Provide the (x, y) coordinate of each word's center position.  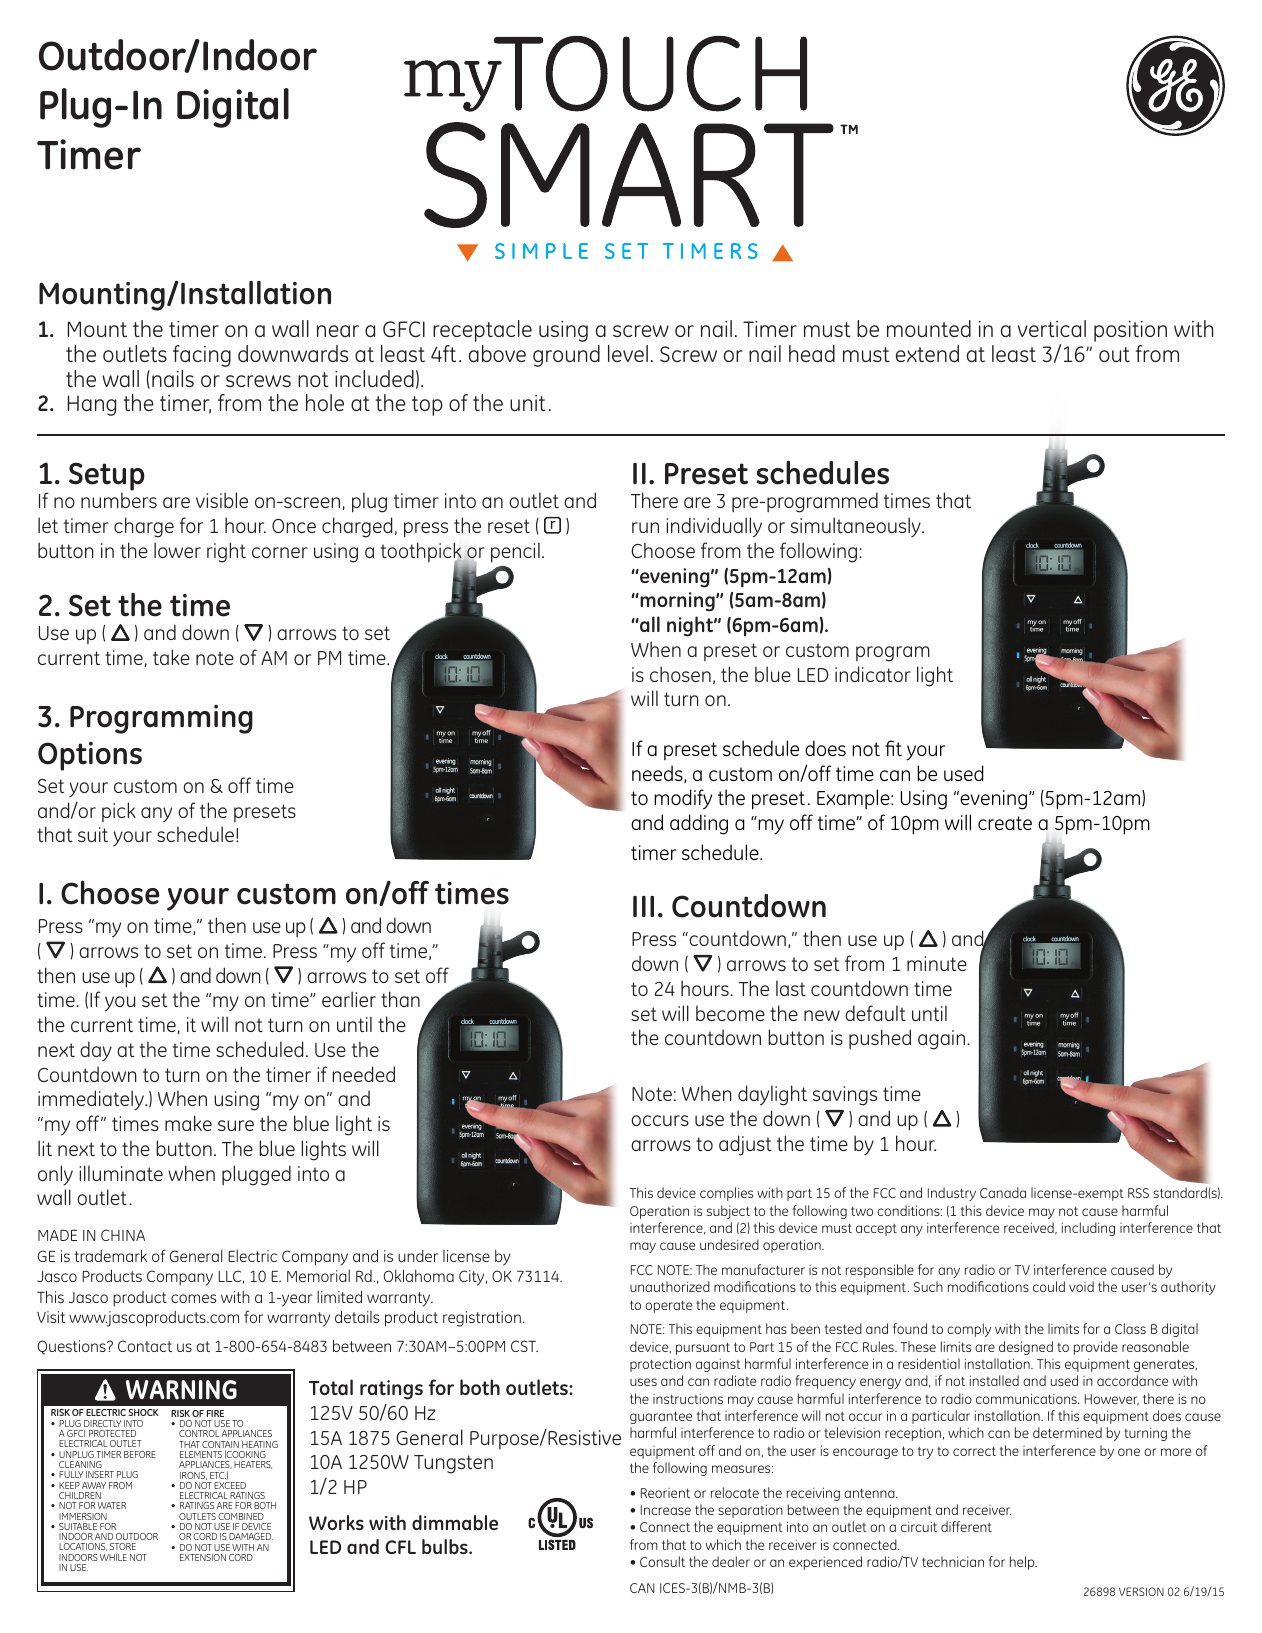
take (171, 657)
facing (202, 356)
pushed (880, 1039)
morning (677, 602)
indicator (873, 674)
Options (90, 756)
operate (668, 1306)
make (188, 1123)
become (730, 1013)
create (1005, 823)
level (628, 353)
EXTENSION (203, 1557)
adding (699, 824)
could (1049, 1286)
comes (194, 1298)
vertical (1052, 328)
